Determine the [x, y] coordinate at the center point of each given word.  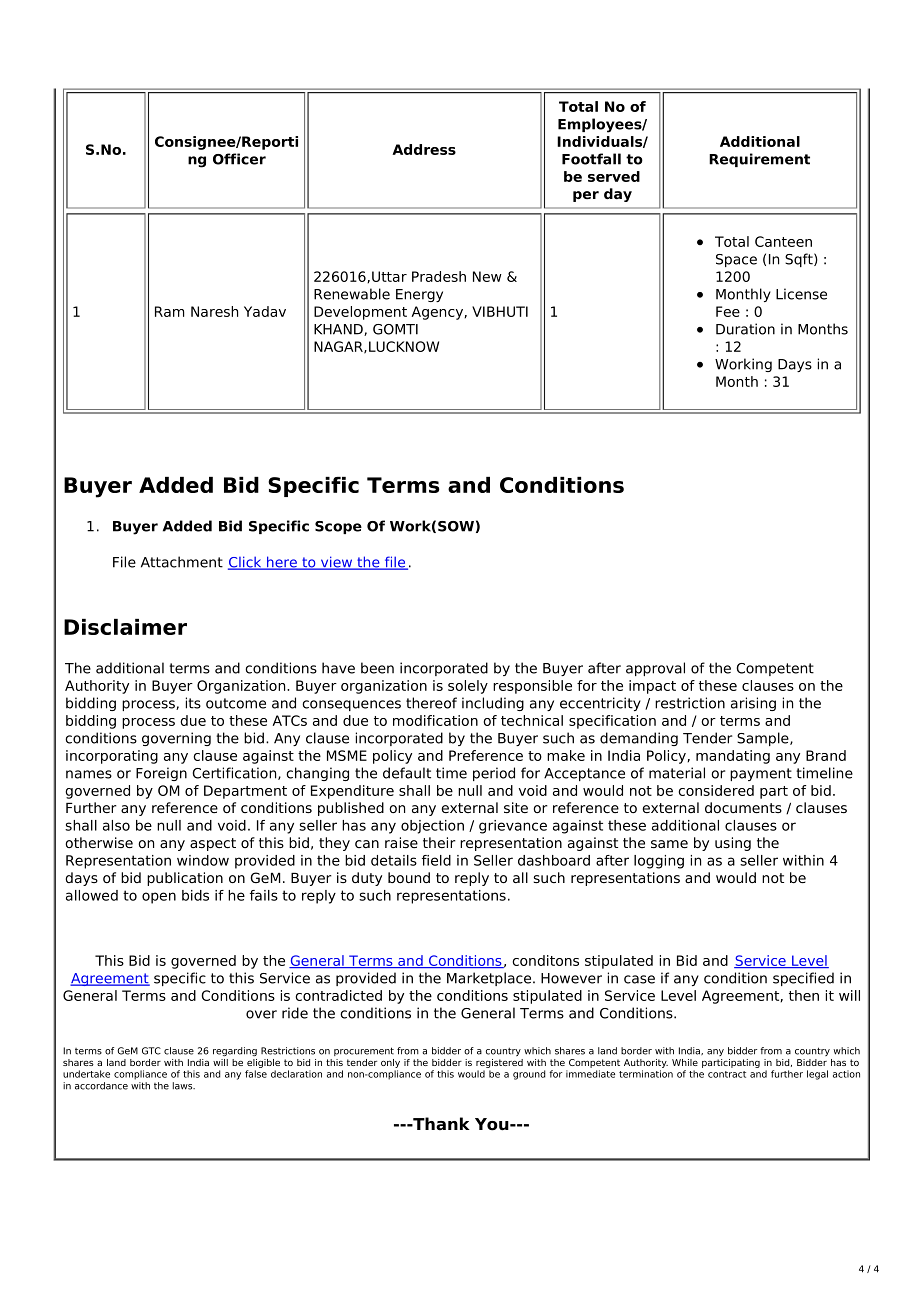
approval [655, 669]
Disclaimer [125, 627]
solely [468, 687]
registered [499, 1063]
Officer [239, 159]
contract [727, 1074]
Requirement [759, 160]
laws [184, 1086]
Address [424, 149]
